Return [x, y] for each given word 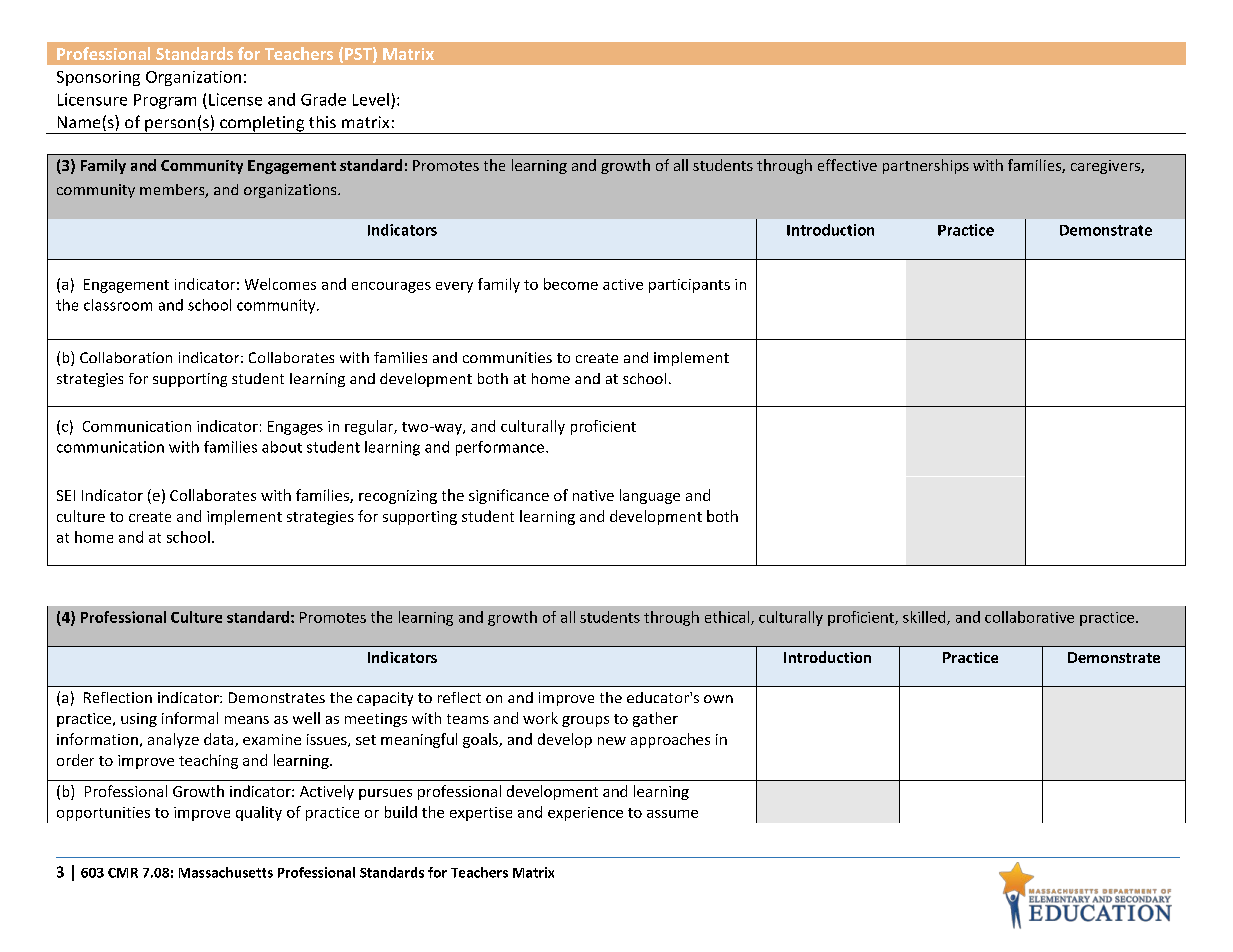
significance [509, 496]
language [650, 496]
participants [689, 286]
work [540, 718]
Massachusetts [226, 872]
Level [371, 99]
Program [165, 101]
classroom [118, 305]
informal [190, 718]
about [282, 447]
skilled [925, 618]
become [571, 284]
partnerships [926, 166]
